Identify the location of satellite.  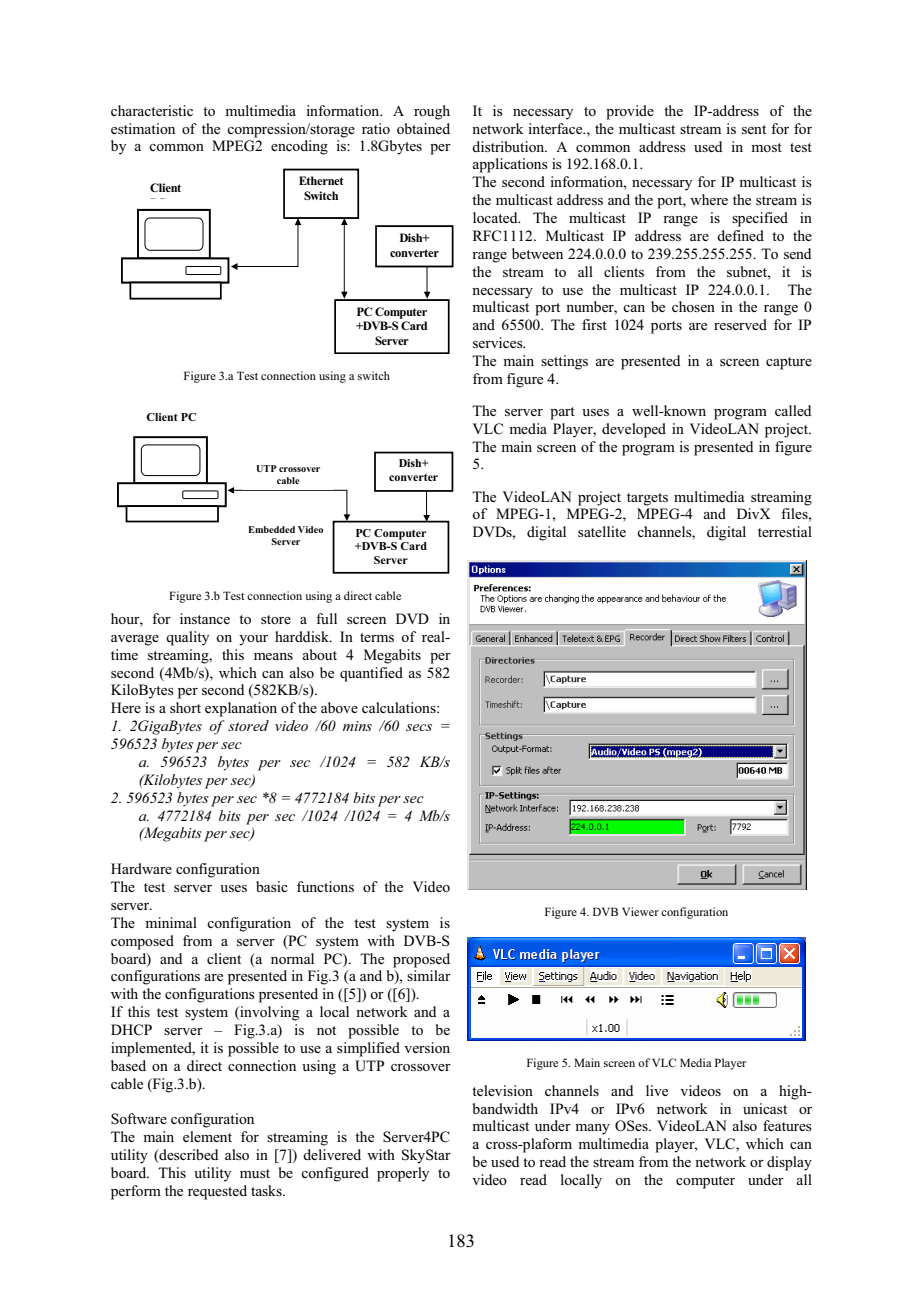
(602, 531).
